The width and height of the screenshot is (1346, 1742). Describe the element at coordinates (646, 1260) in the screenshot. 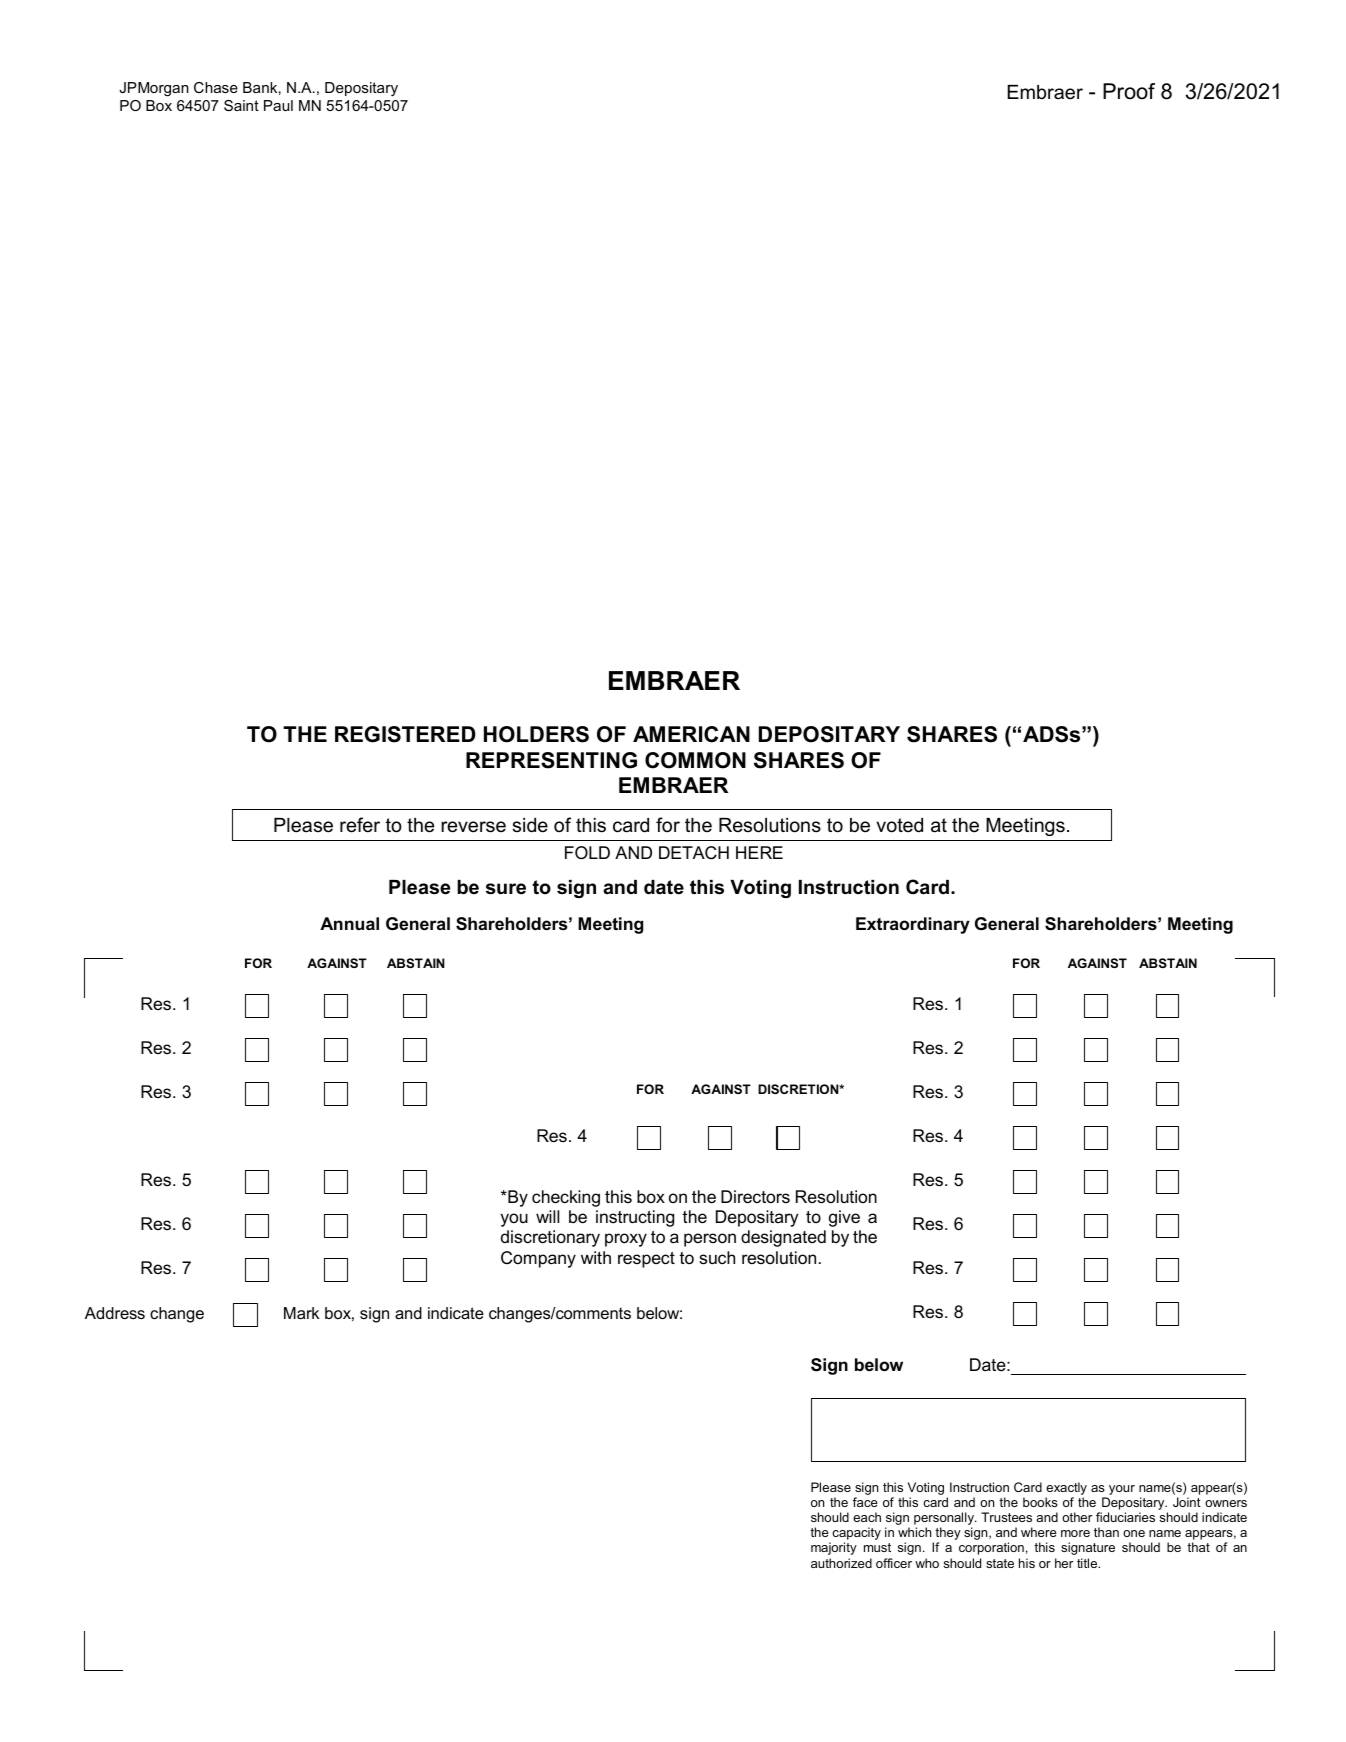

I see `respect` at that location.
